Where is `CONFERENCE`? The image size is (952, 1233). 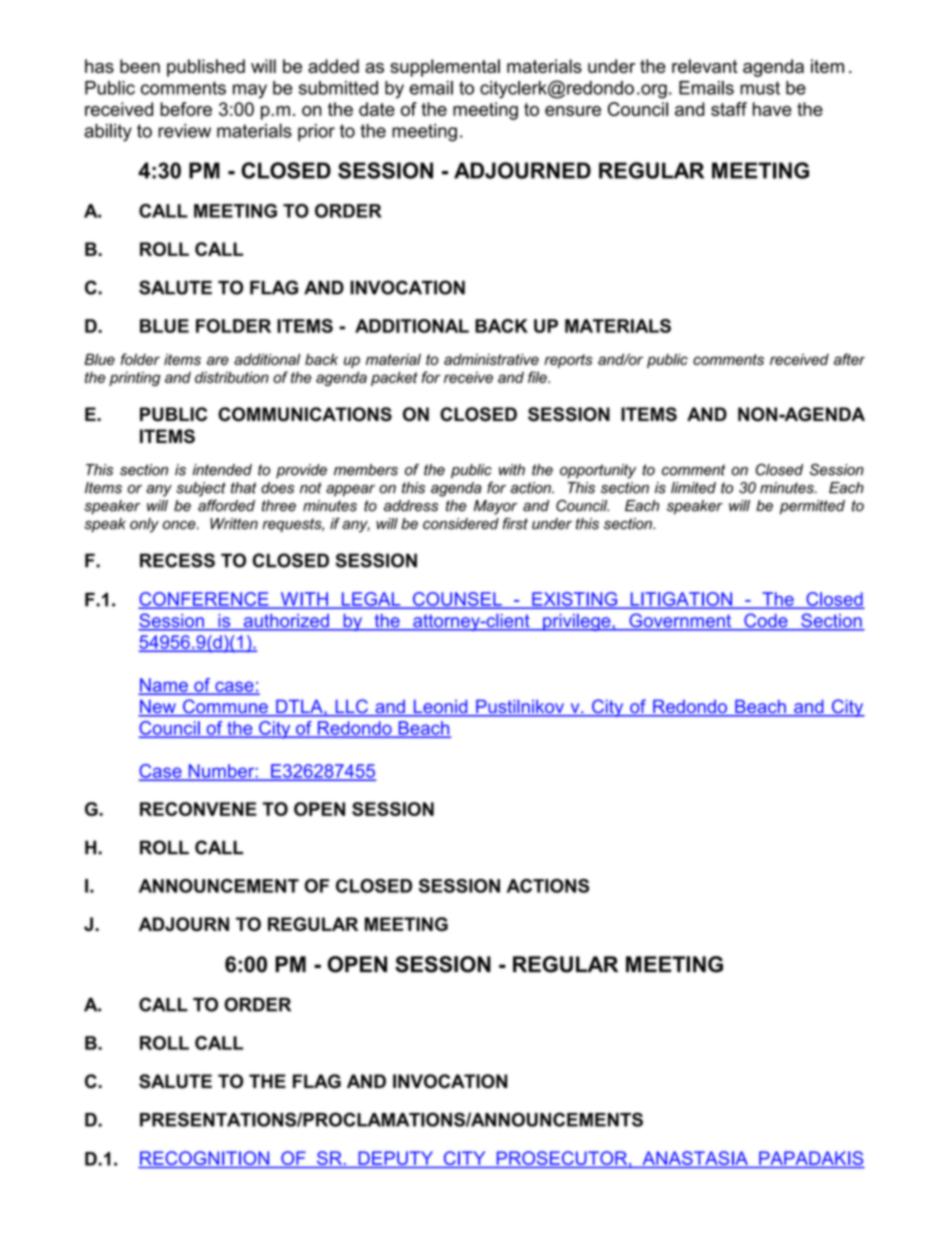
CONFERENCE is located at coordinates (205, 600).
